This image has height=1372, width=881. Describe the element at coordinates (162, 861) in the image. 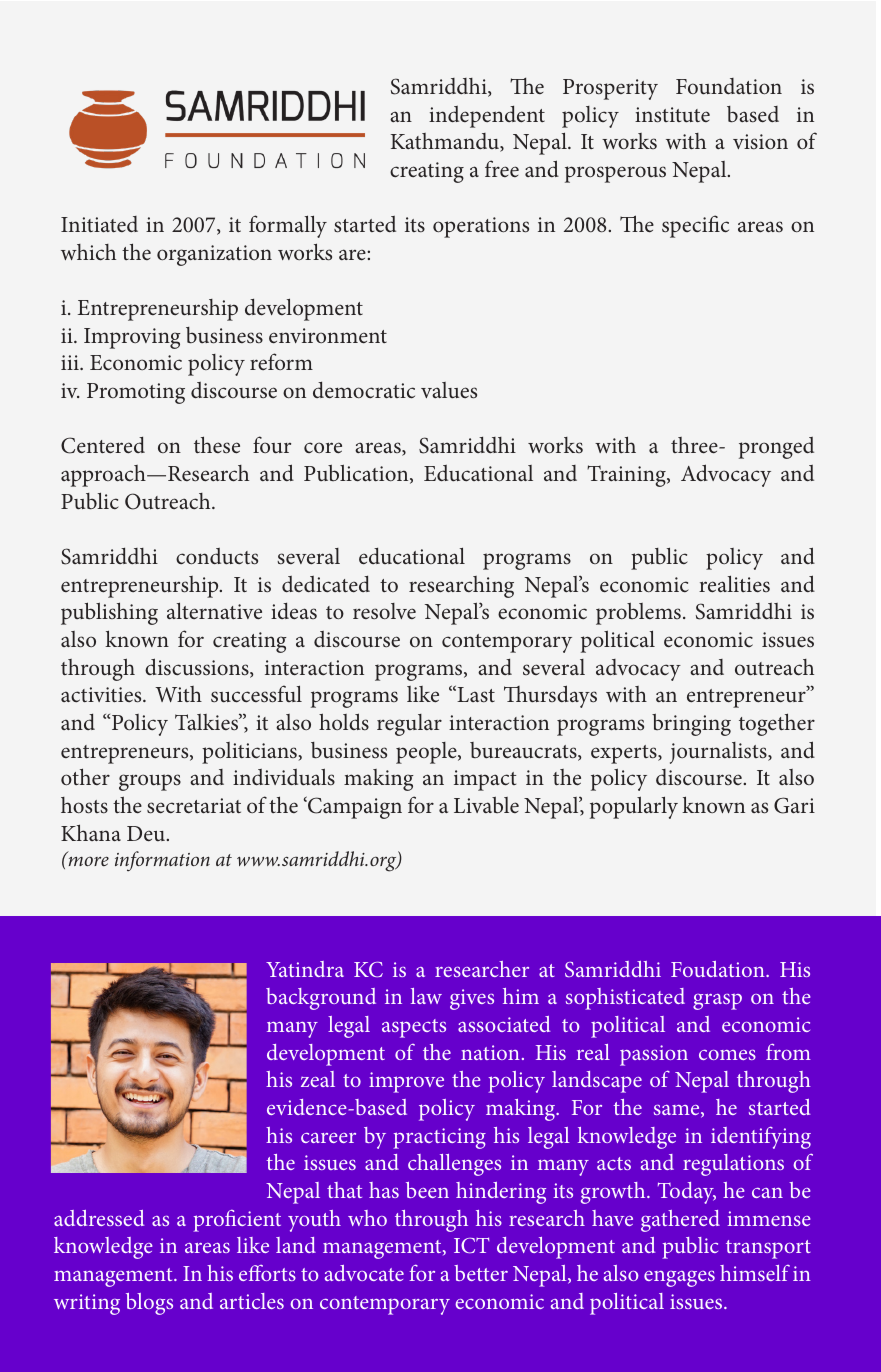

I see `information` at that location.
